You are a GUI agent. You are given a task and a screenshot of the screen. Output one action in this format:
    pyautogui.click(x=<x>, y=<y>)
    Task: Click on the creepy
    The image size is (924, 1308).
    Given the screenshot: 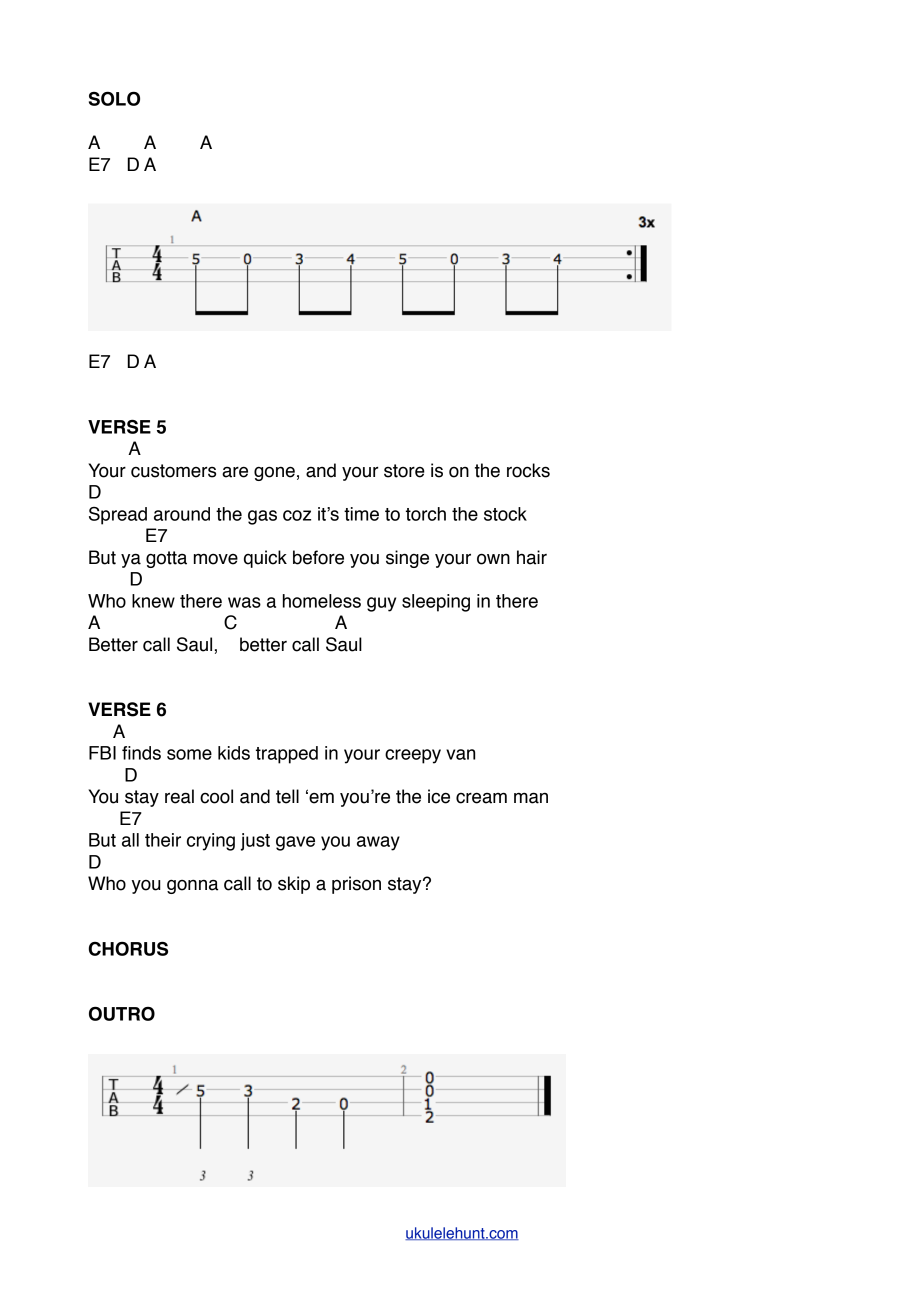 What is the action you would take?
    pyautogui.click(x=413, y=756)
